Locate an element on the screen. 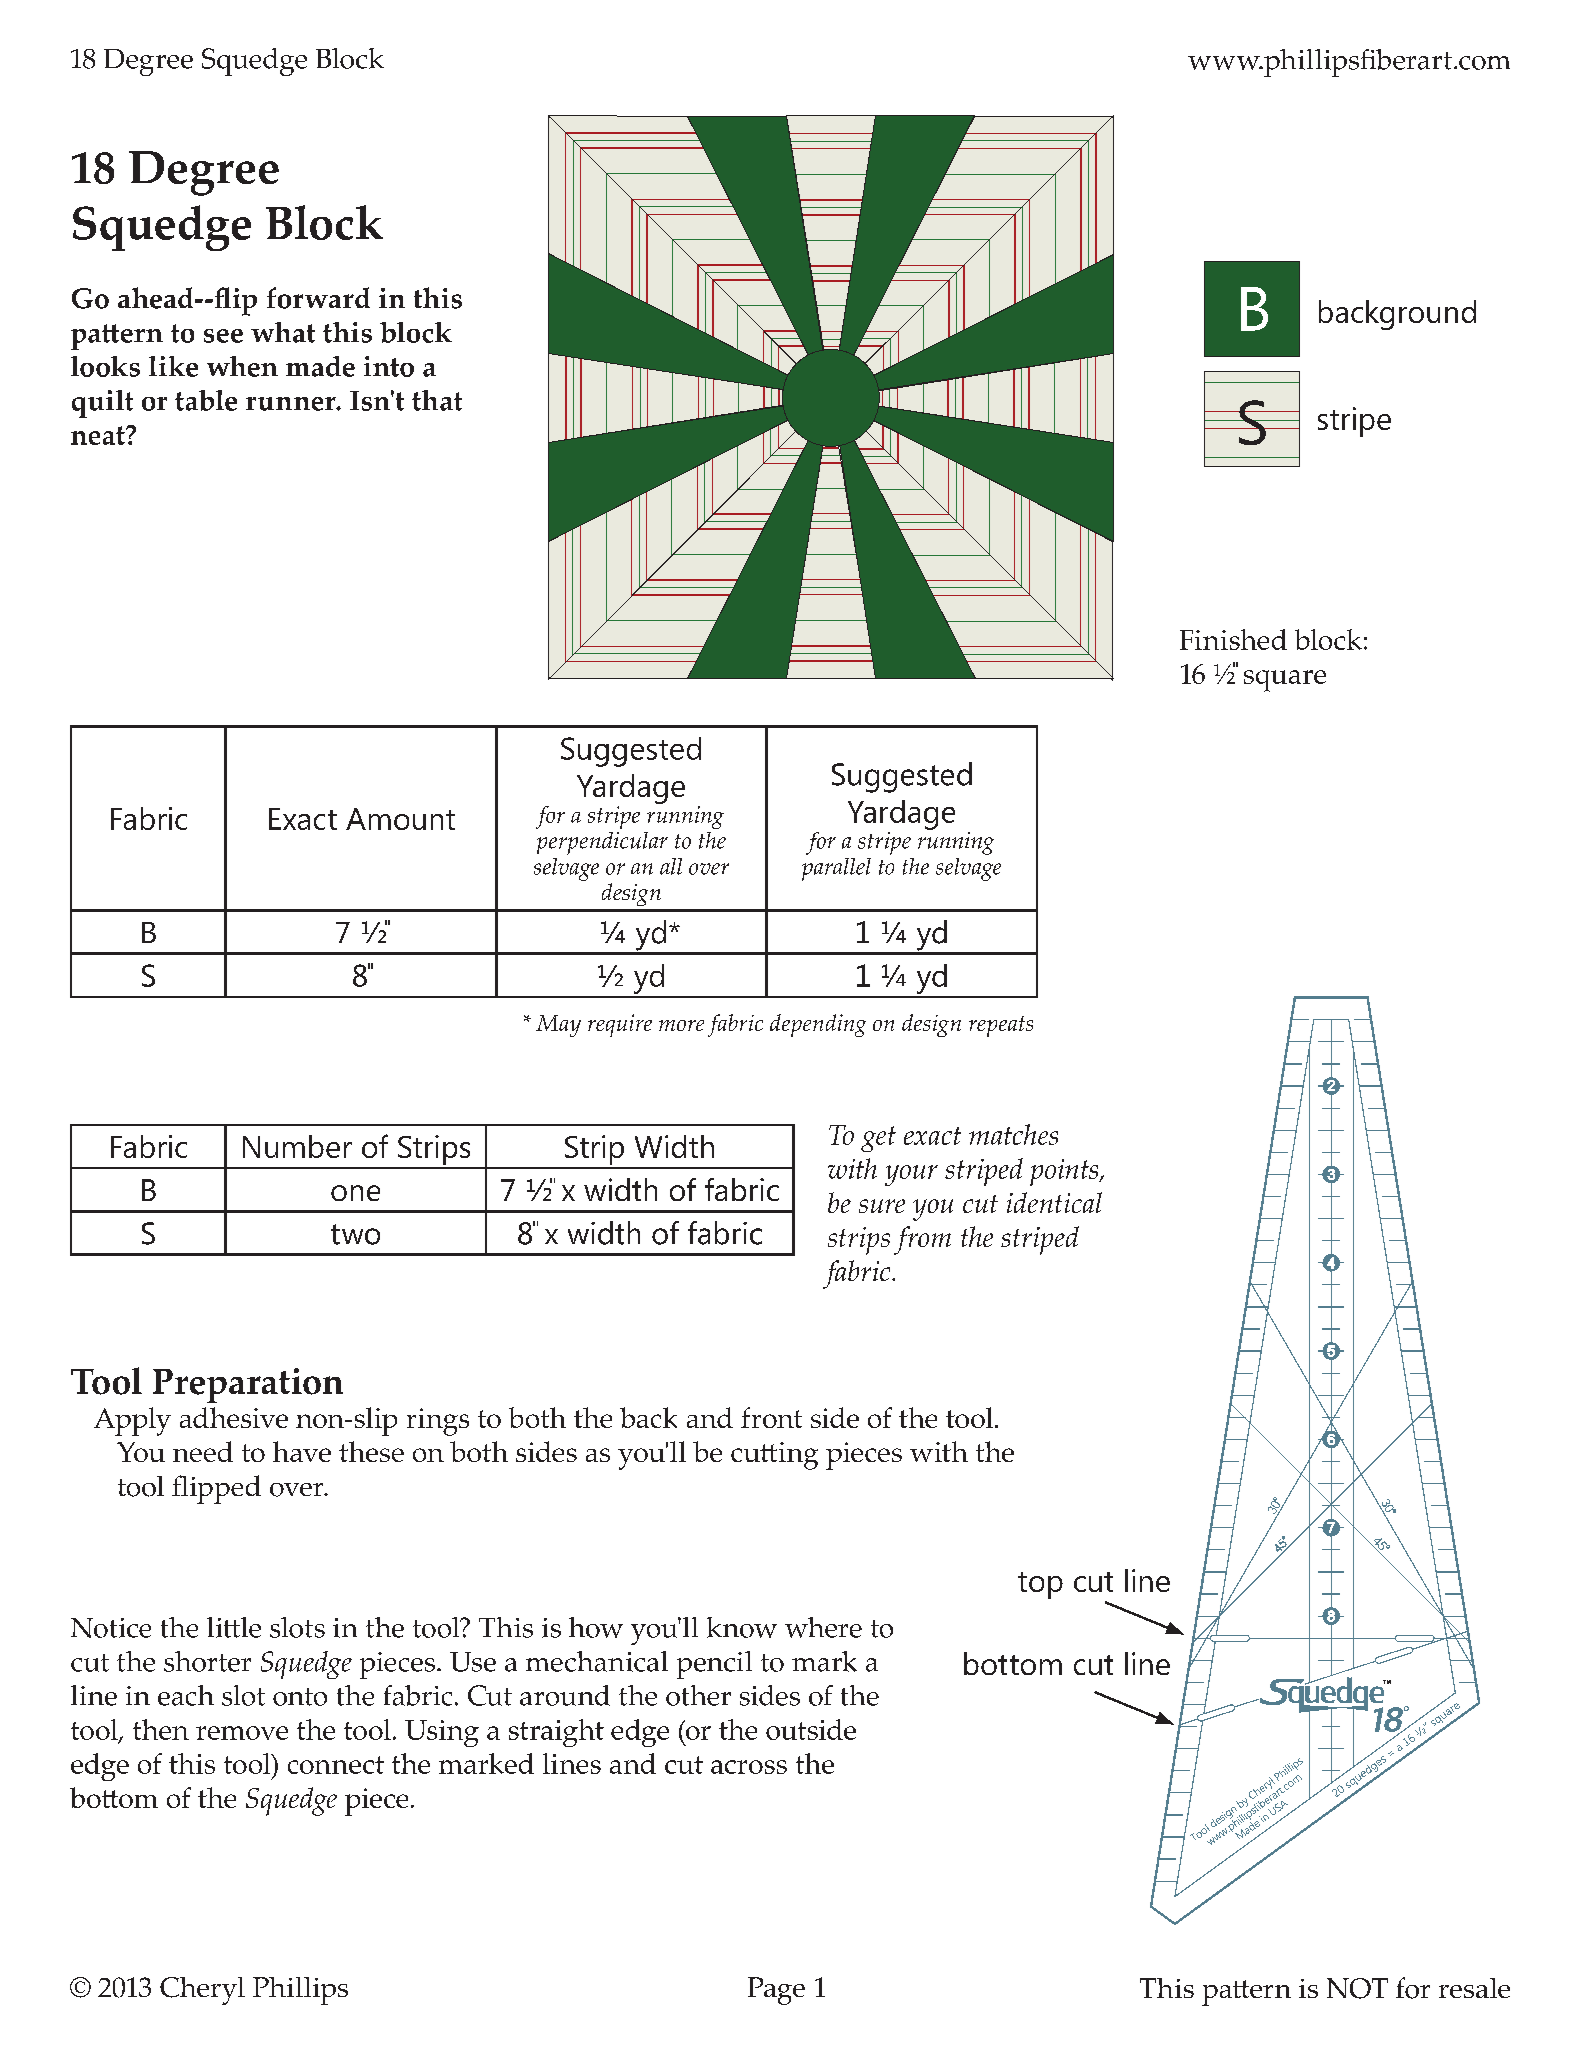 Image resolution: width=1581 pixels, height=2046 pixels. what is located at coordinates (283, 332).
